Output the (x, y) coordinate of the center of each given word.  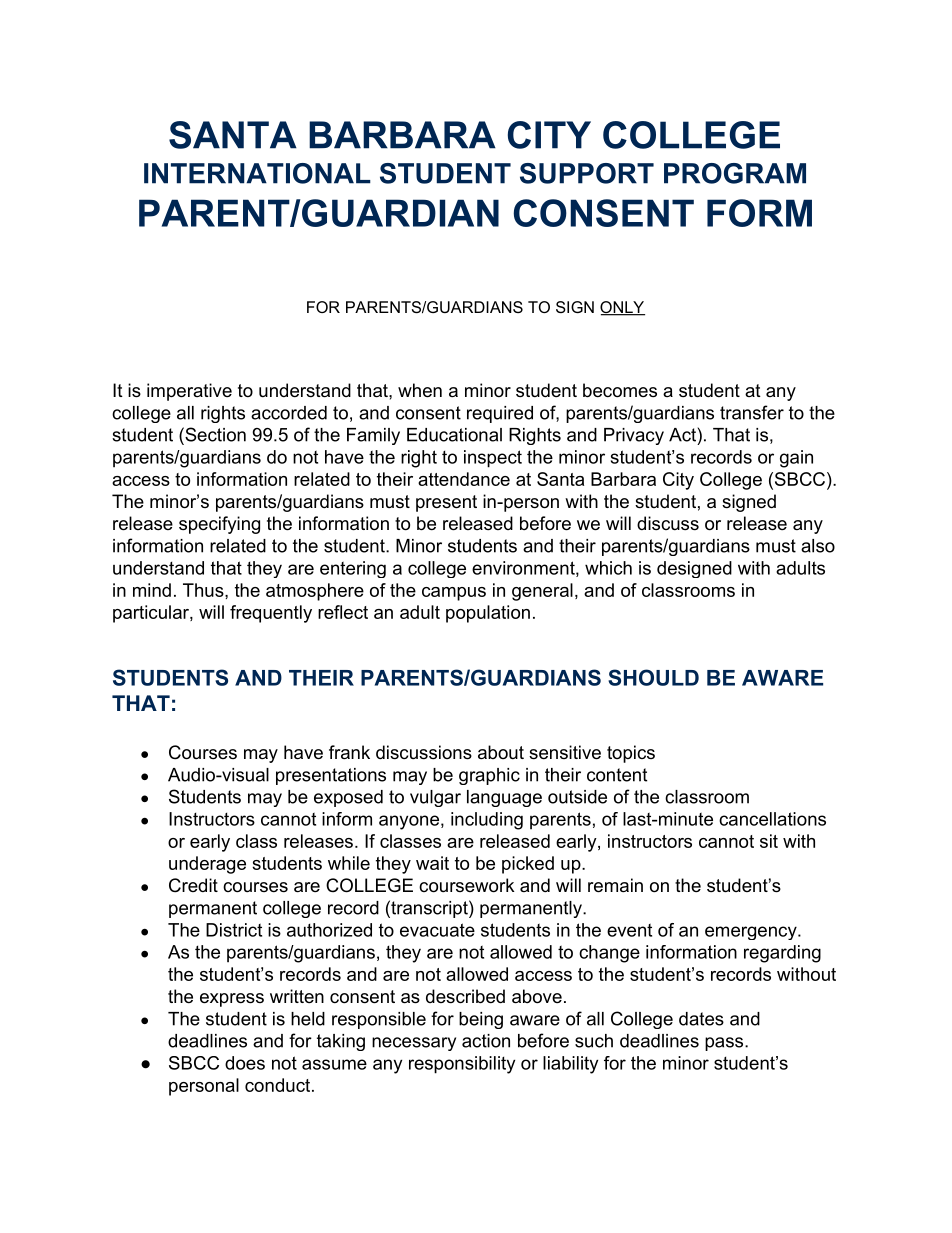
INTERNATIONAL (257, 173)
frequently (271, 614)
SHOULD (653, 677)
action (486, 1041)
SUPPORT (587, 173)
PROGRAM (735, 173)
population (488, 614)
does (245, 1063)
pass (724, 1044)
